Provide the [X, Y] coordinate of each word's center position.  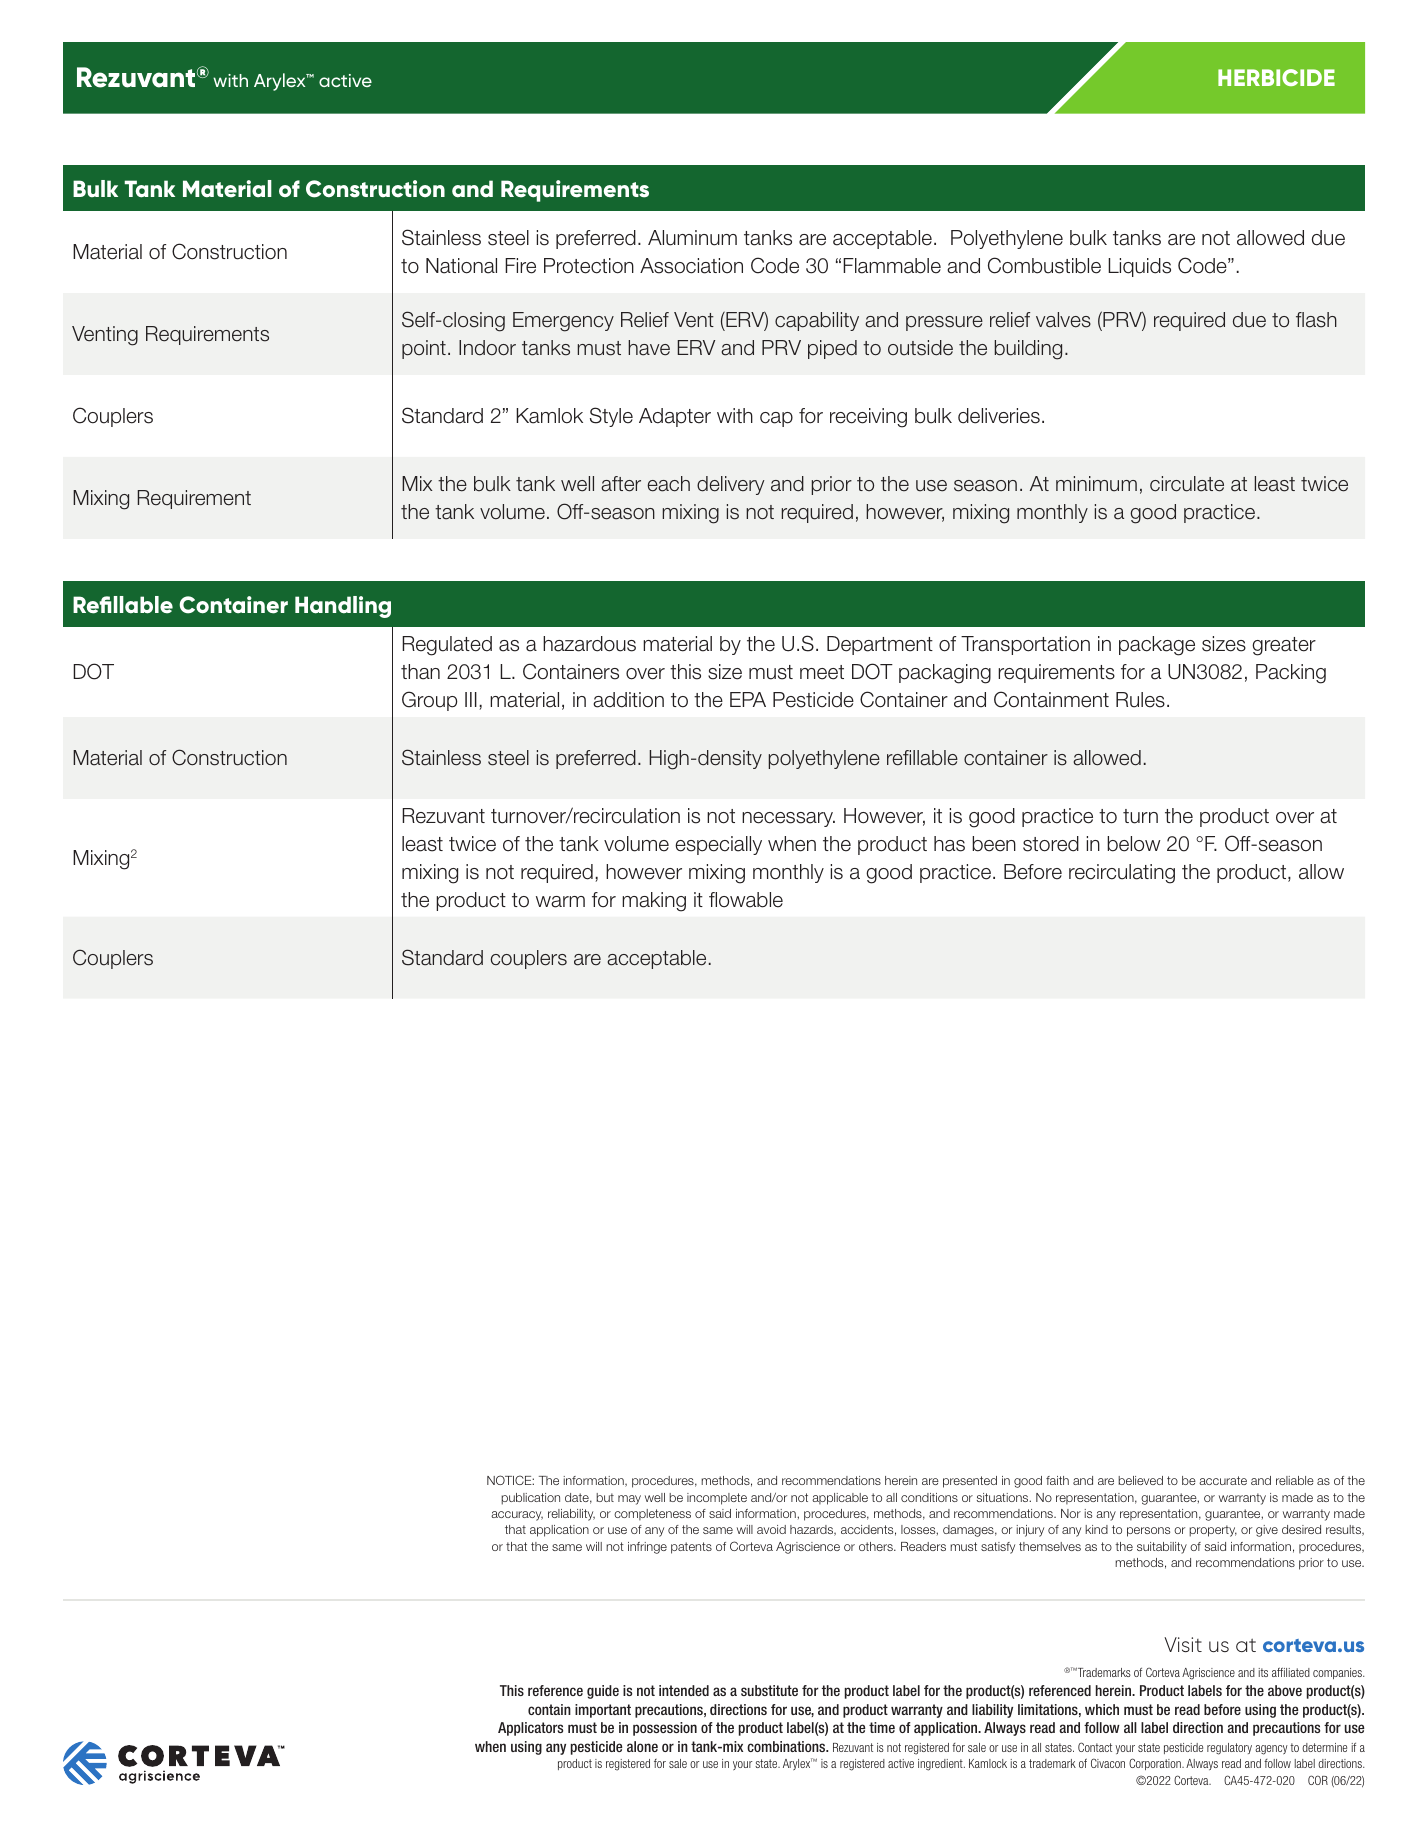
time [882, 1727]
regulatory [1229, 1749]
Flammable [892, 266]
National [461, 266]
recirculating [1122, 874]
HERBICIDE [1276, 77]
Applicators [530, 1729]
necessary [788, 819]
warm [560, 902]
